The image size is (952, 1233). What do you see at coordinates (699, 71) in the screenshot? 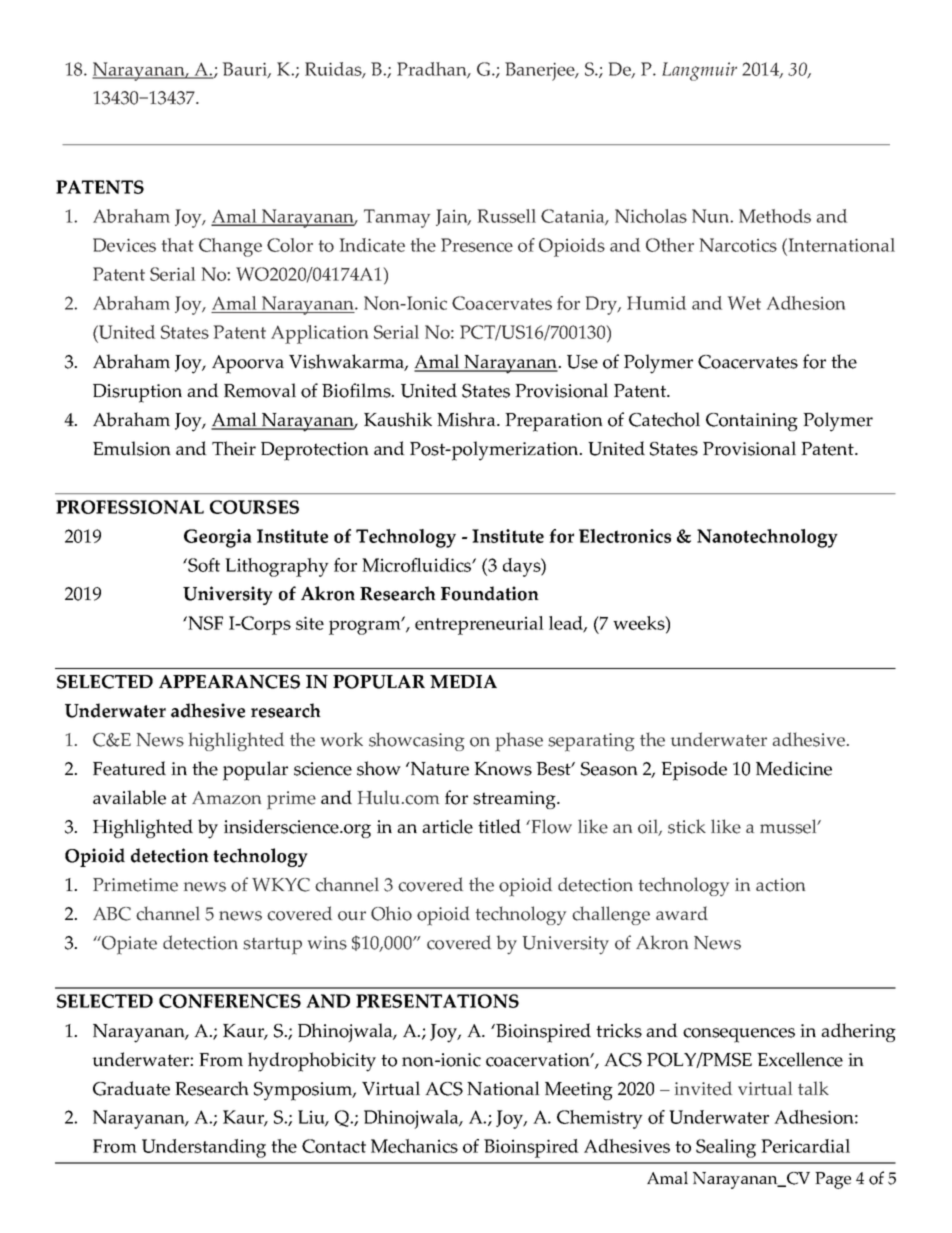
I see `Langmuir` at bounding box center [699, 71].
